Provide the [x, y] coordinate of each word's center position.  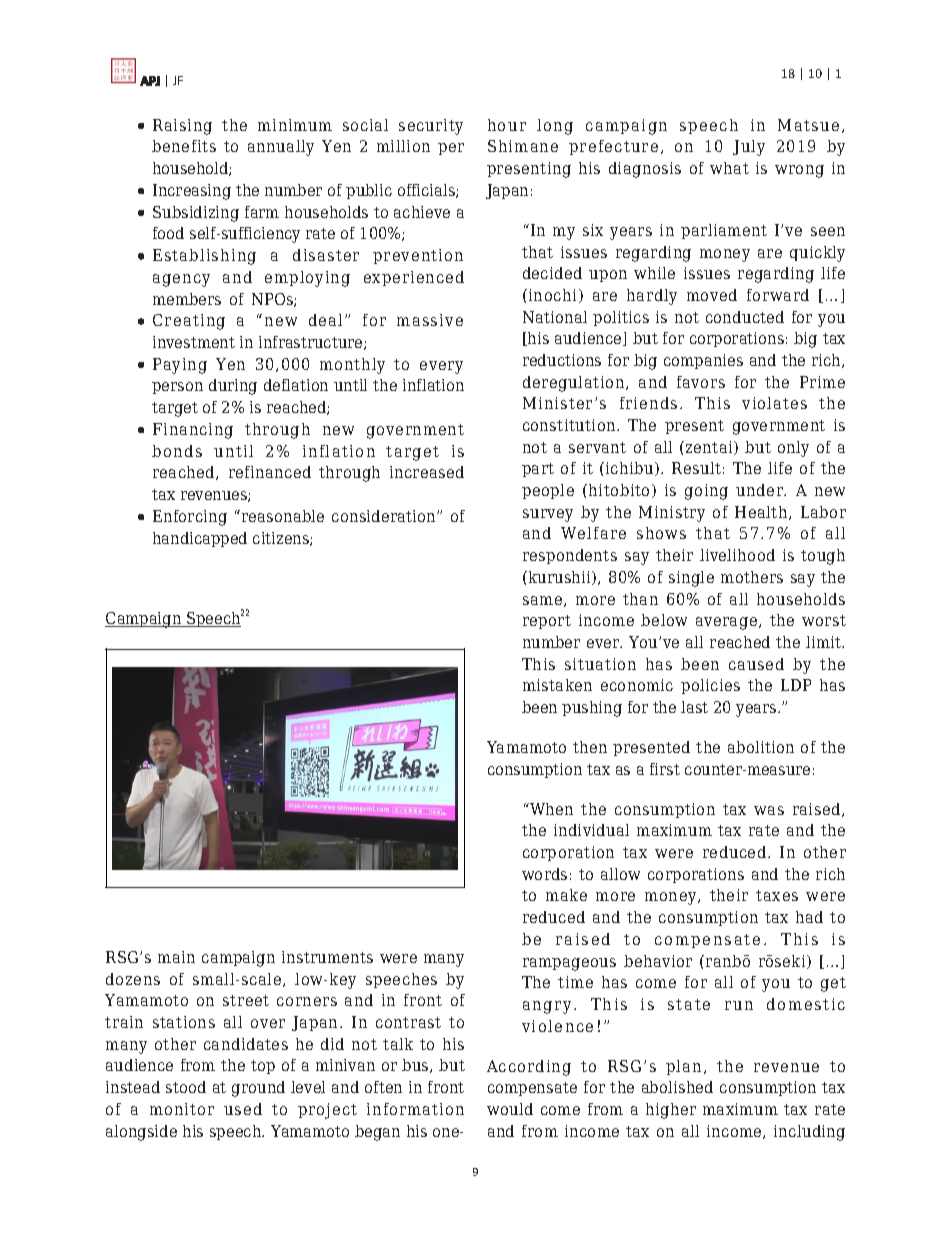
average [728, 623]
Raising [182, 127]
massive [430, 320]
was [769, 810]
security [431, 127]
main [176, 957]
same [544, 601]
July [749, 148]
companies [703, 361]
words [544, 874]
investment [194, 342]
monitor [182, 1109]
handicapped [200, 539]
